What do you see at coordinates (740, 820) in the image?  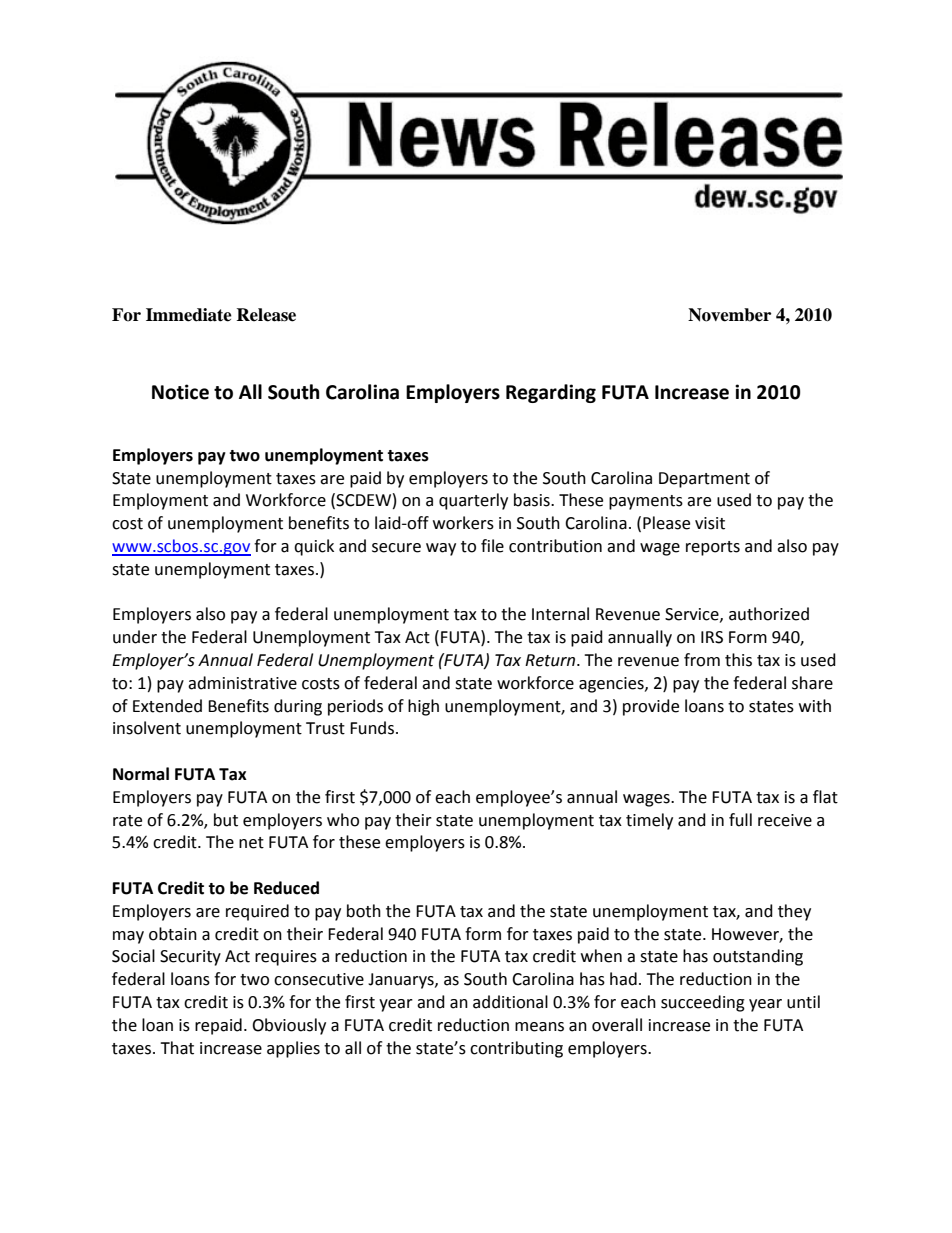 I see `full` at bounding box center [740, 820].
